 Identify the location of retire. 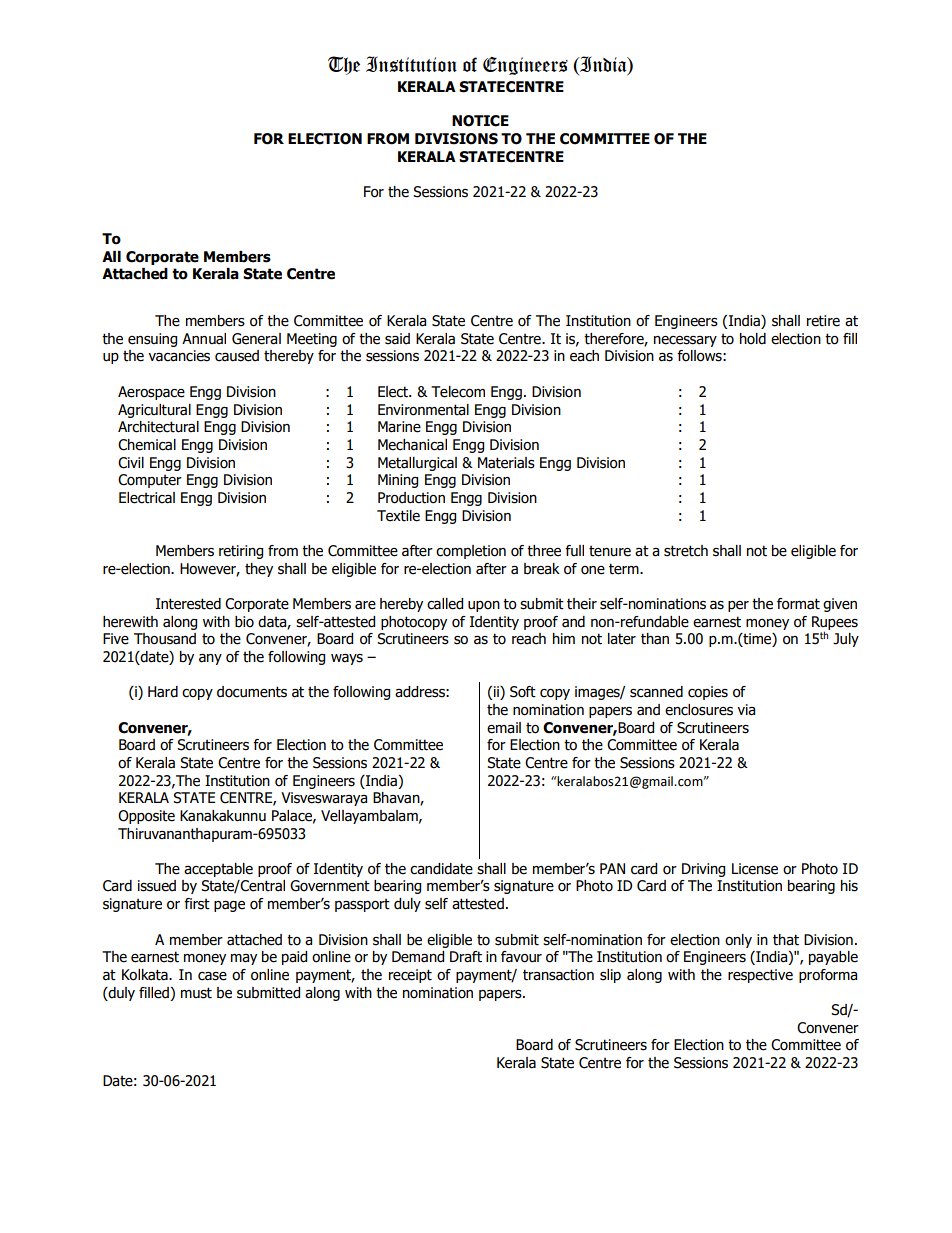
(823, 321).
